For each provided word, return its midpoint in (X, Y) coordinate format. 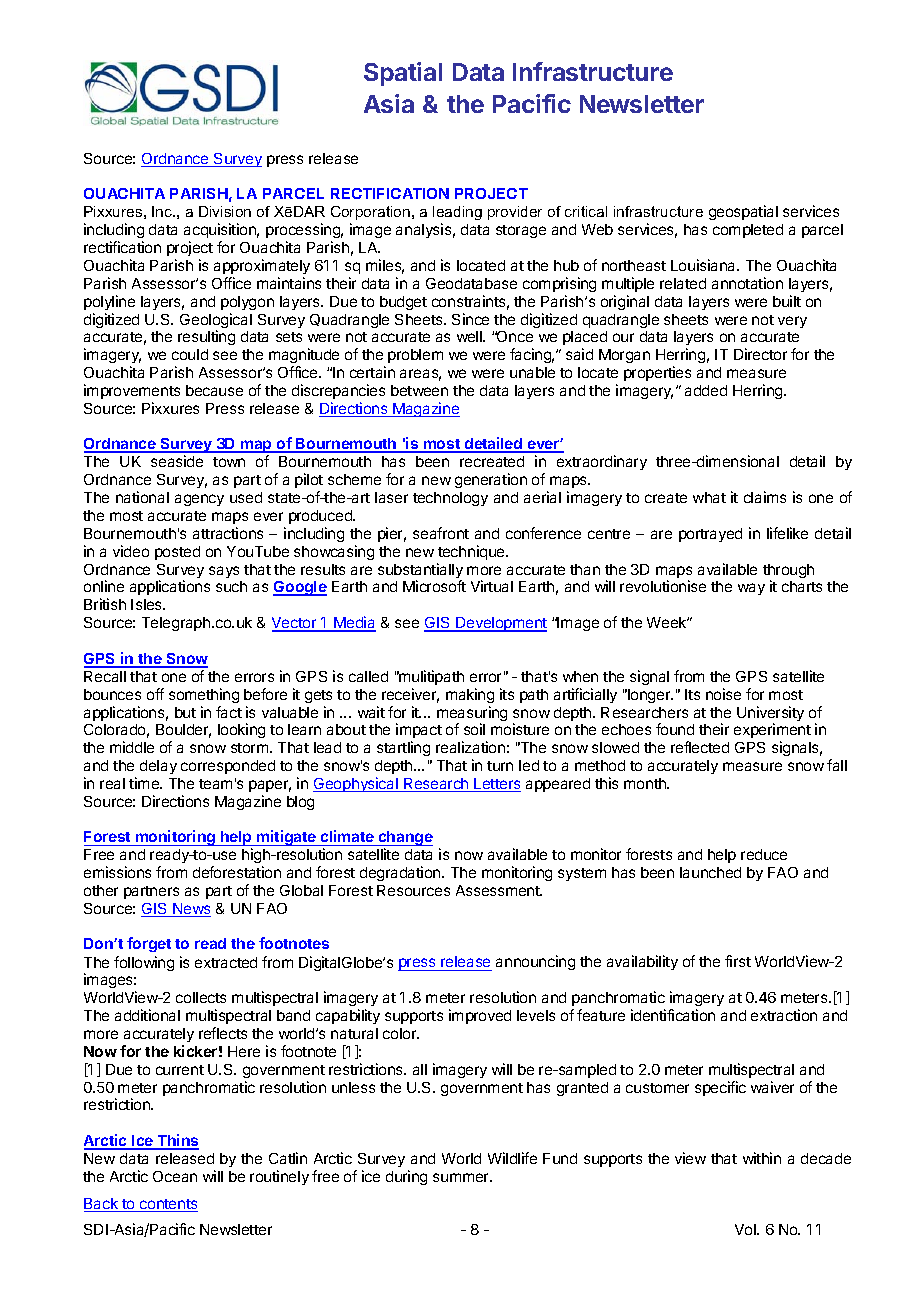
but (185, 712)
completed (748, 231)
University (770, 715)
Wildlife (512, 1158)
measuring (472, 715)
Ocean (175, 1176)
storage (521, 231)
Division (225, 211)
